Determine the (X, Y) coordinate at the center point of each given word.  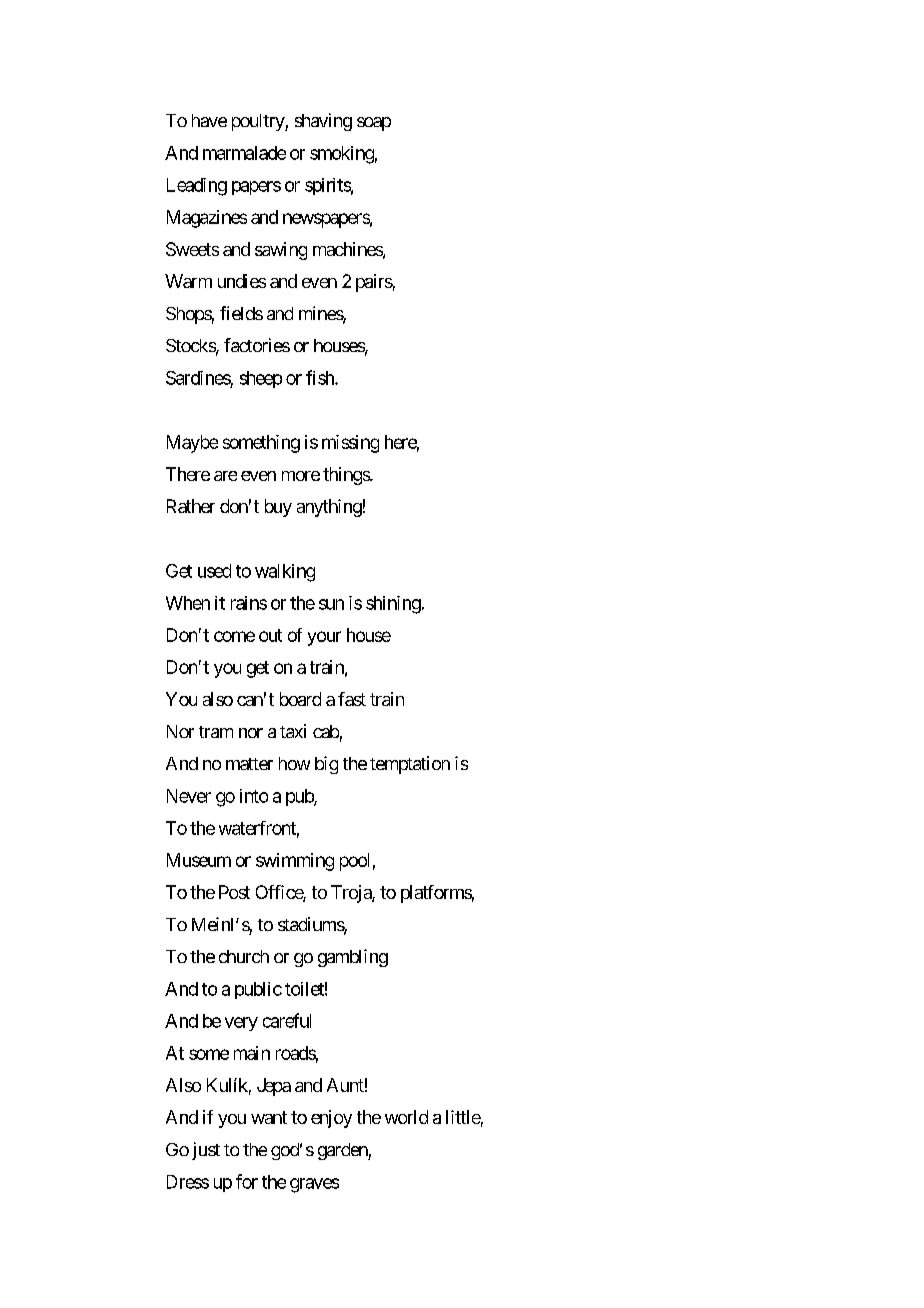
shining (393, 605)
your (324, 638)
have (209, 120)
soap (374, 124)
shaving (323, 122)
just (206, 1151)
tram (216, 732)
